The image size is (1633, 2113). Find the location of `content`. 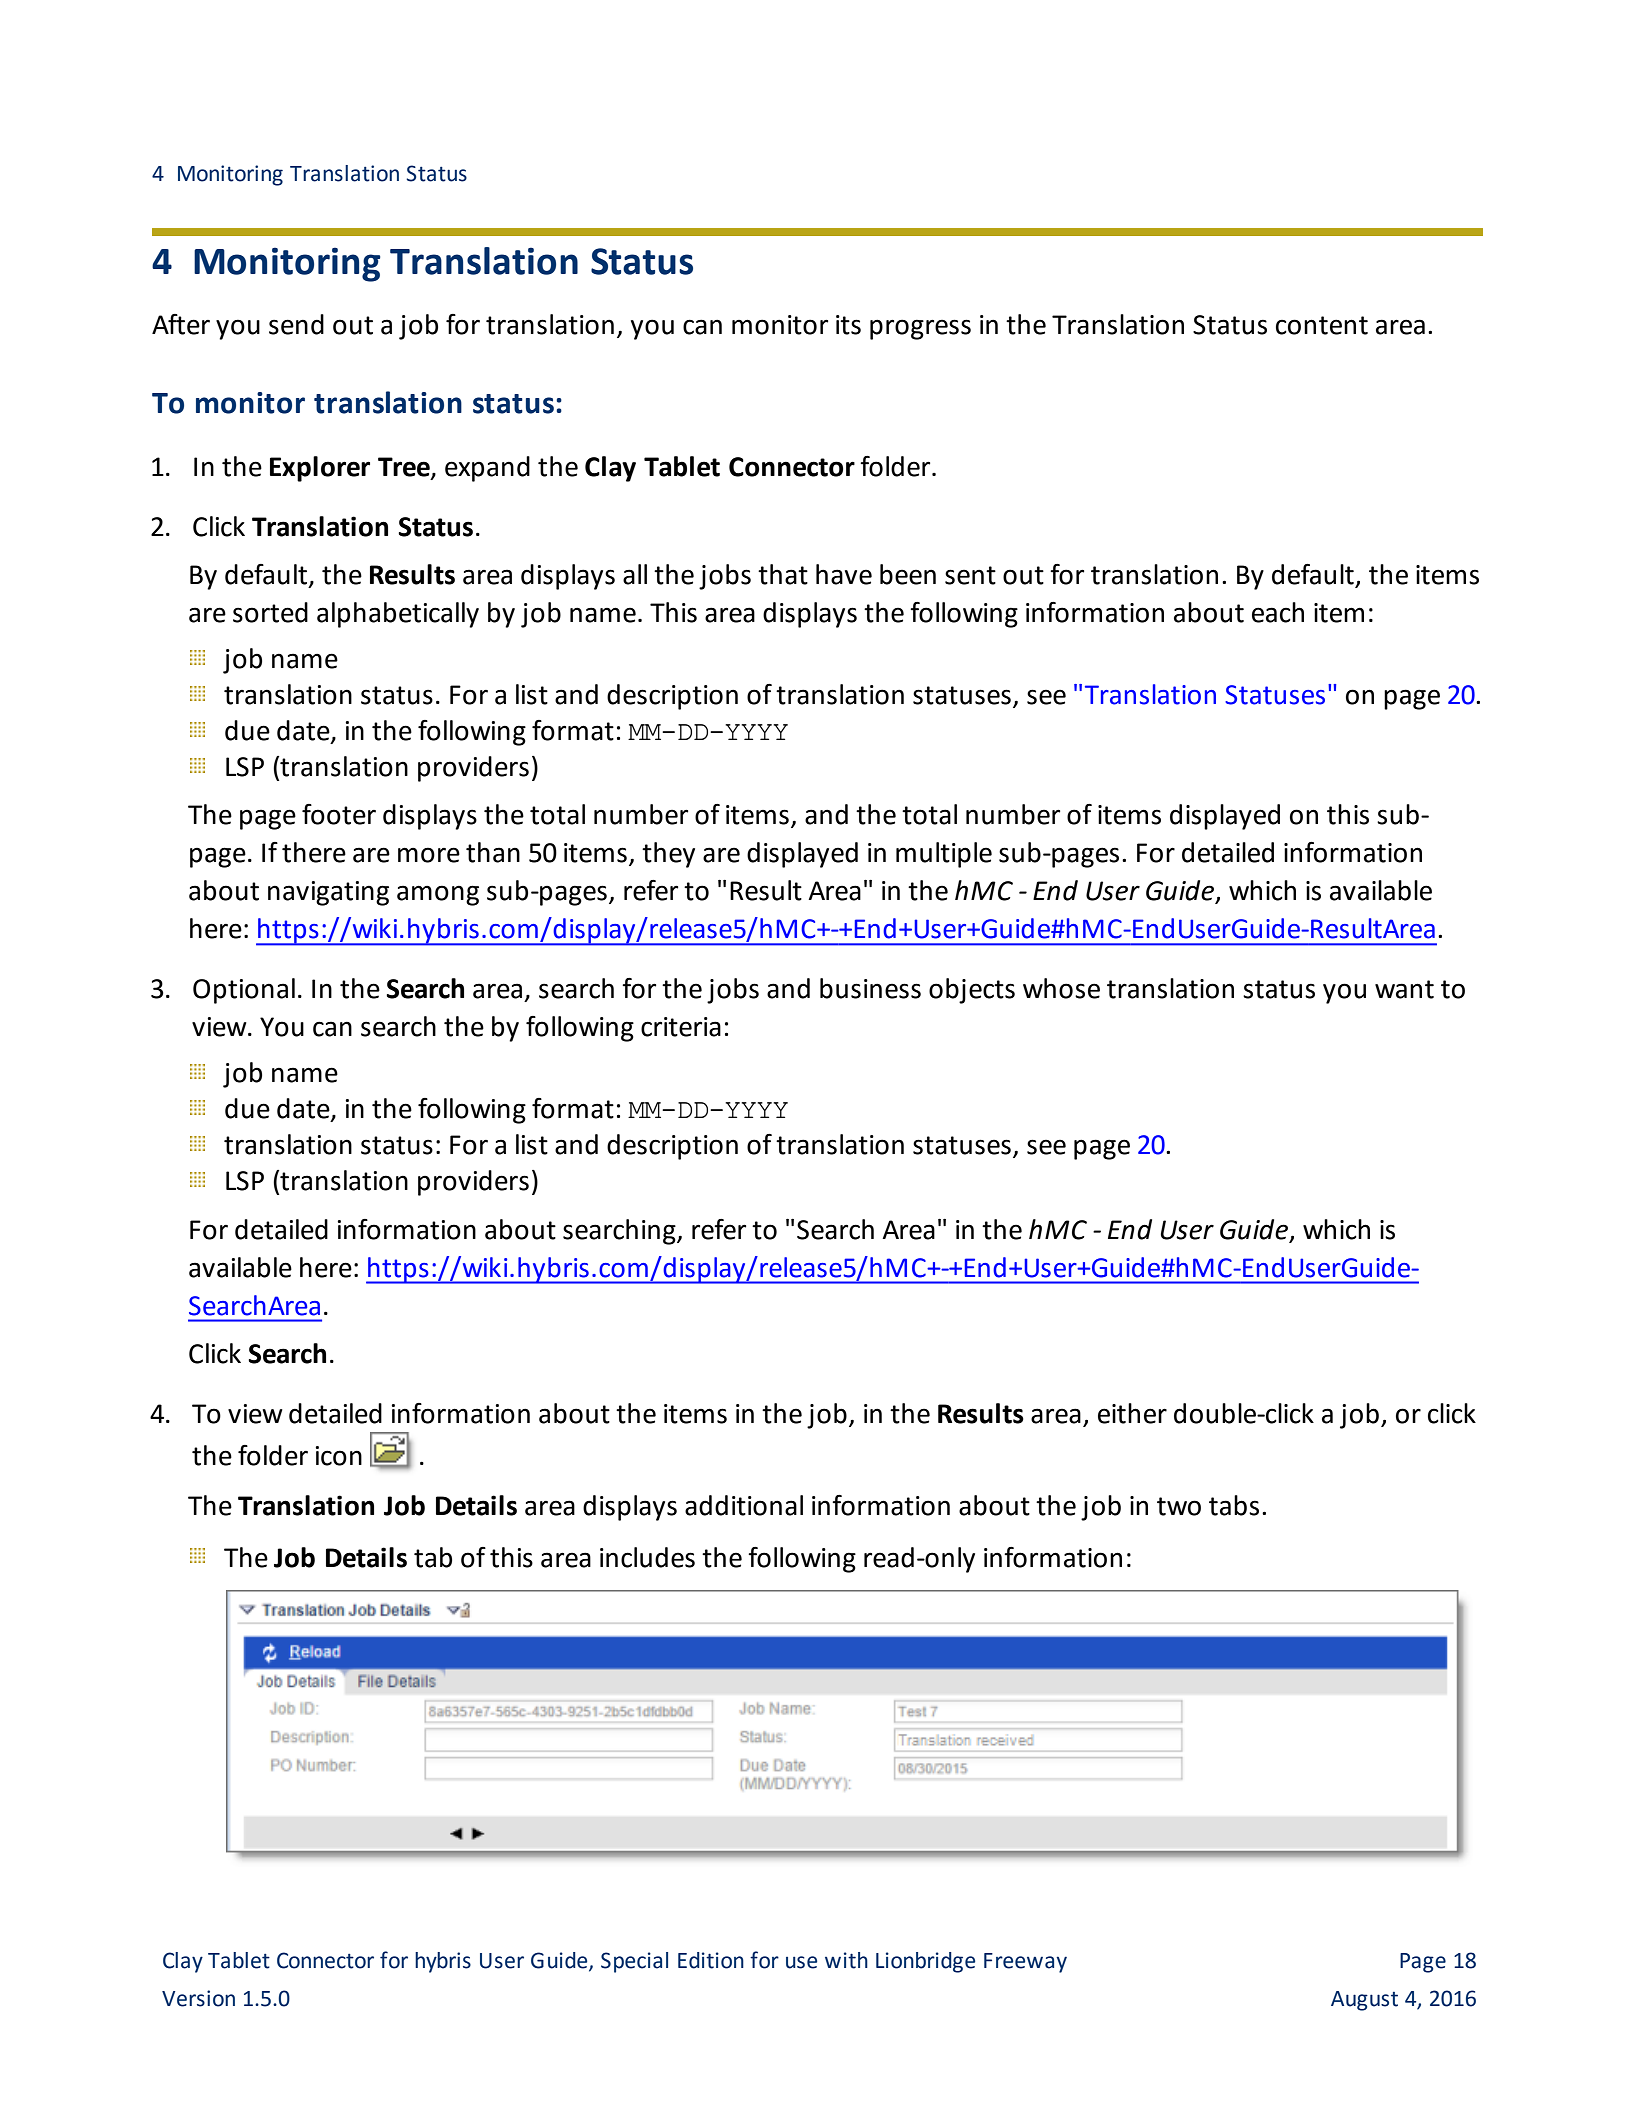

content is located at coordinates (1322, 325).
